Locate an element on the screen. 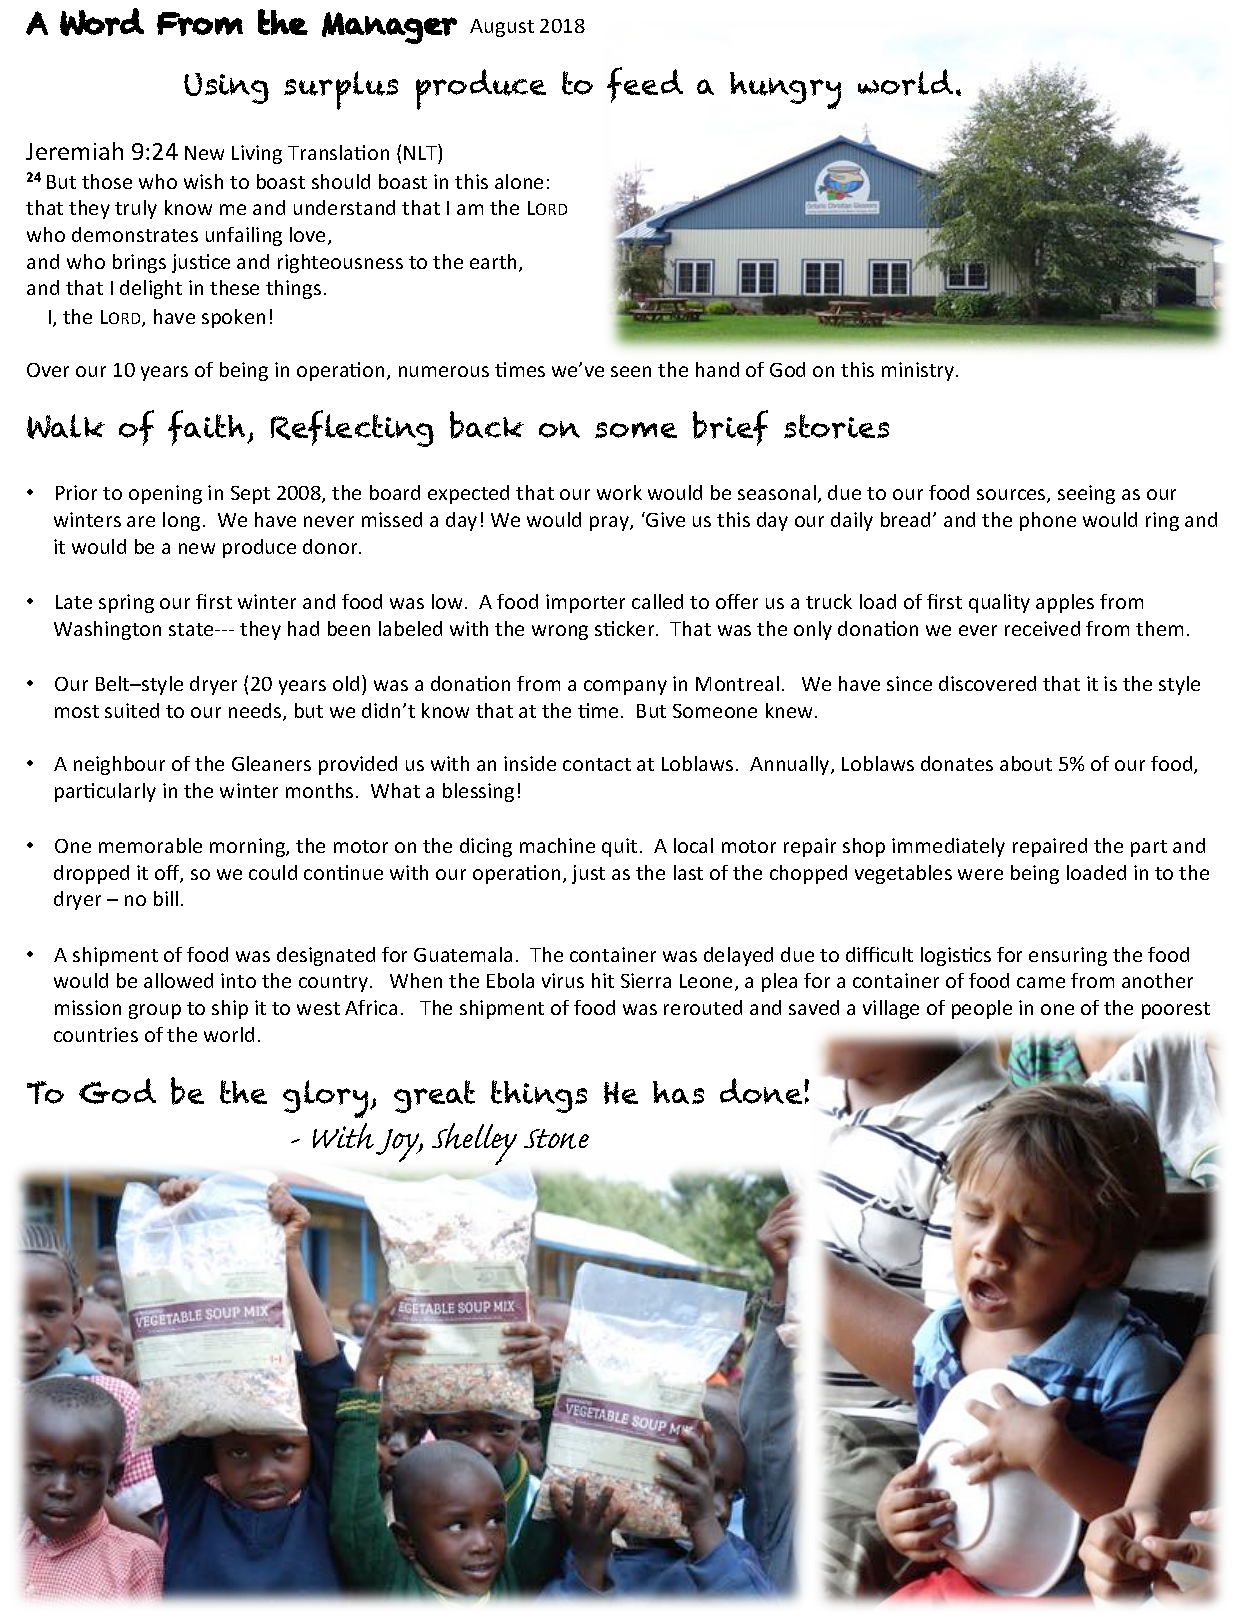 The width and height of the screenshot is (1249, 1623). long is located at coordinates (181, 521).
